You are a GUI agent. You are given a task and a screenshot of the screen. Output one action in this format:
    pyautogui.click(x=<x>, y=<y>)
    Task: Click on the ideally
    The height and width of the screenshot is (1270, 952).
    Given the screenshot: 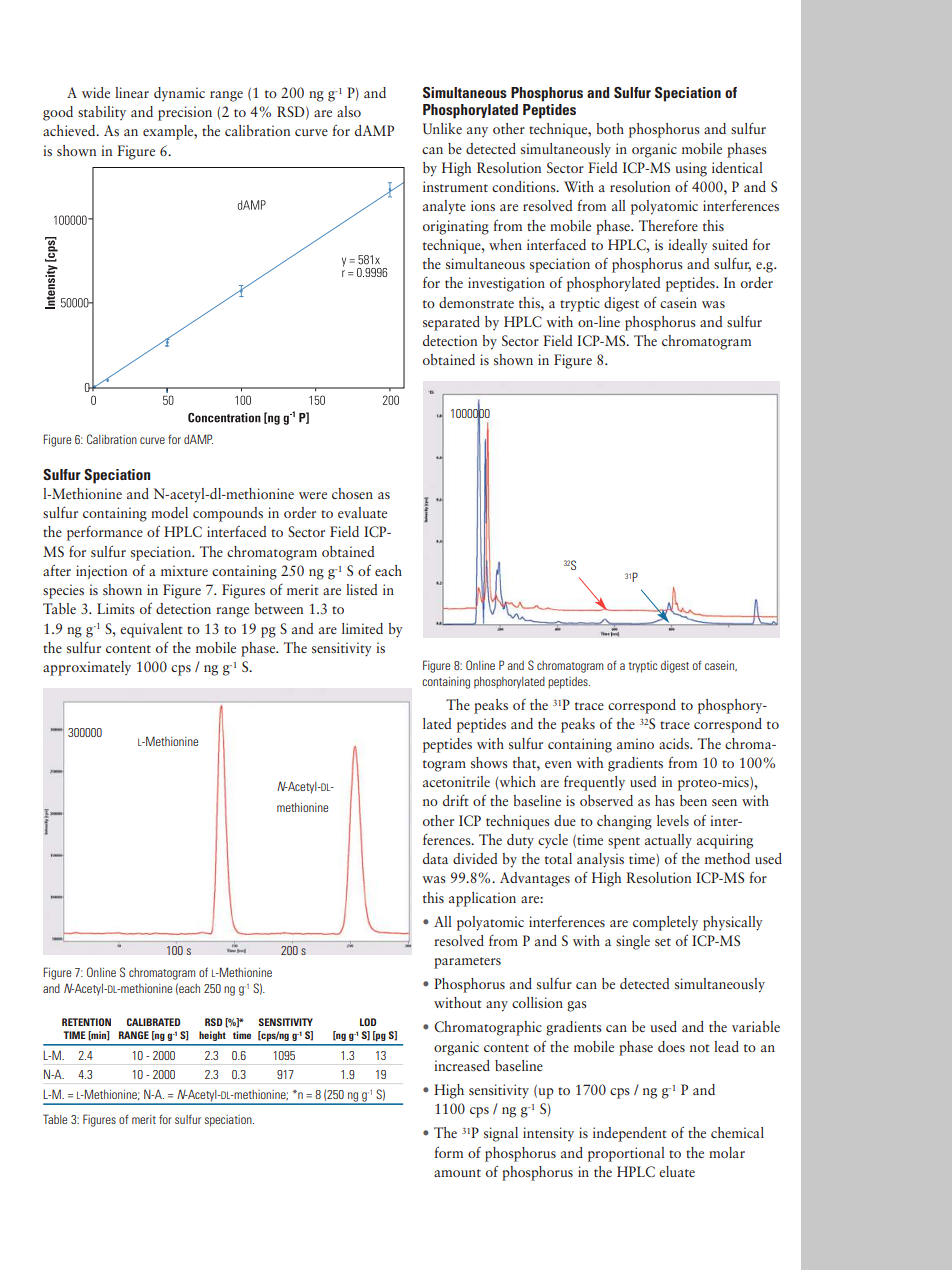 What is the action you would take?
    pyautogui.click(x=688, y=246)
